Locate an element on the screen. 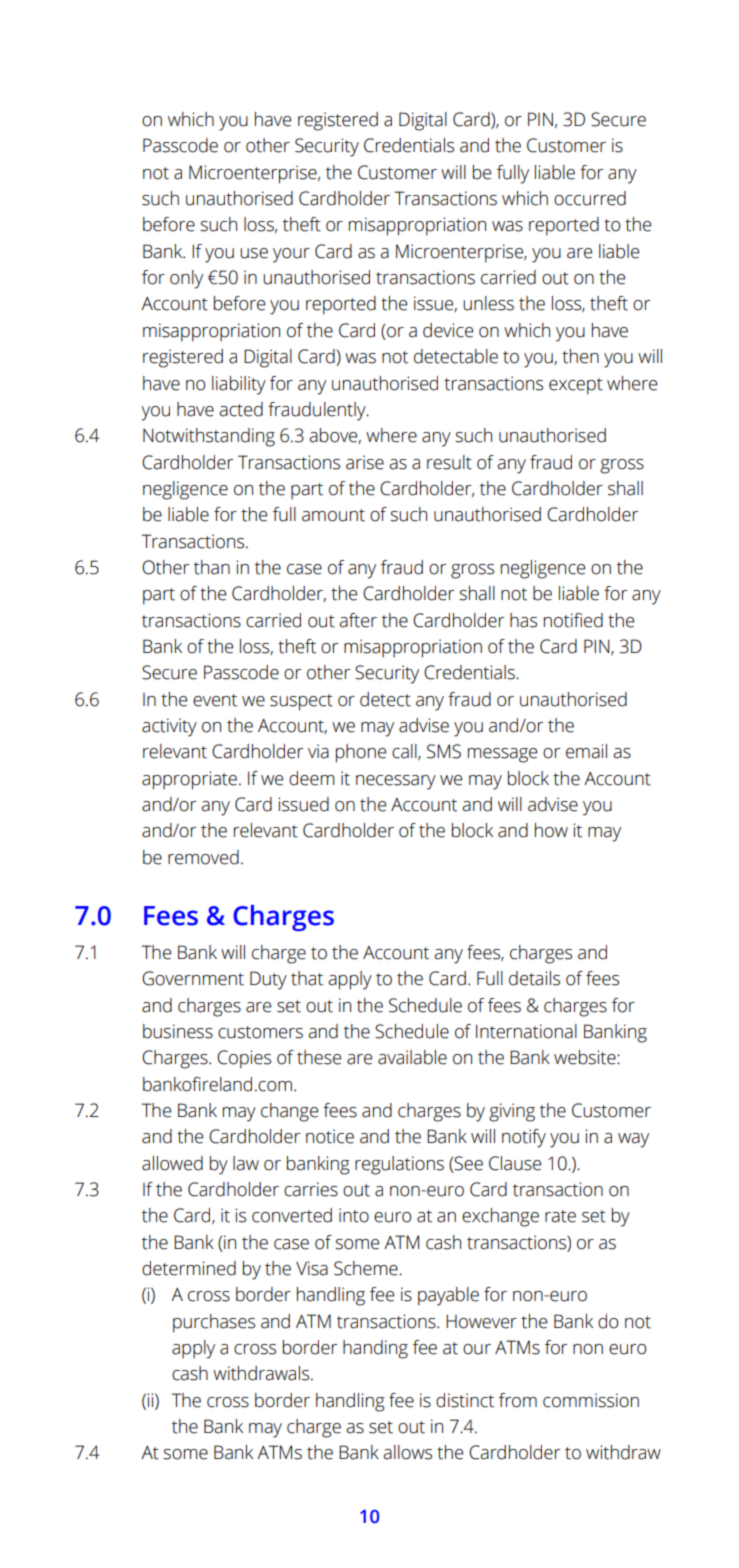 The height and width of the screenshot is (1568, 739). commission is located at coordinates (591, 1400).
